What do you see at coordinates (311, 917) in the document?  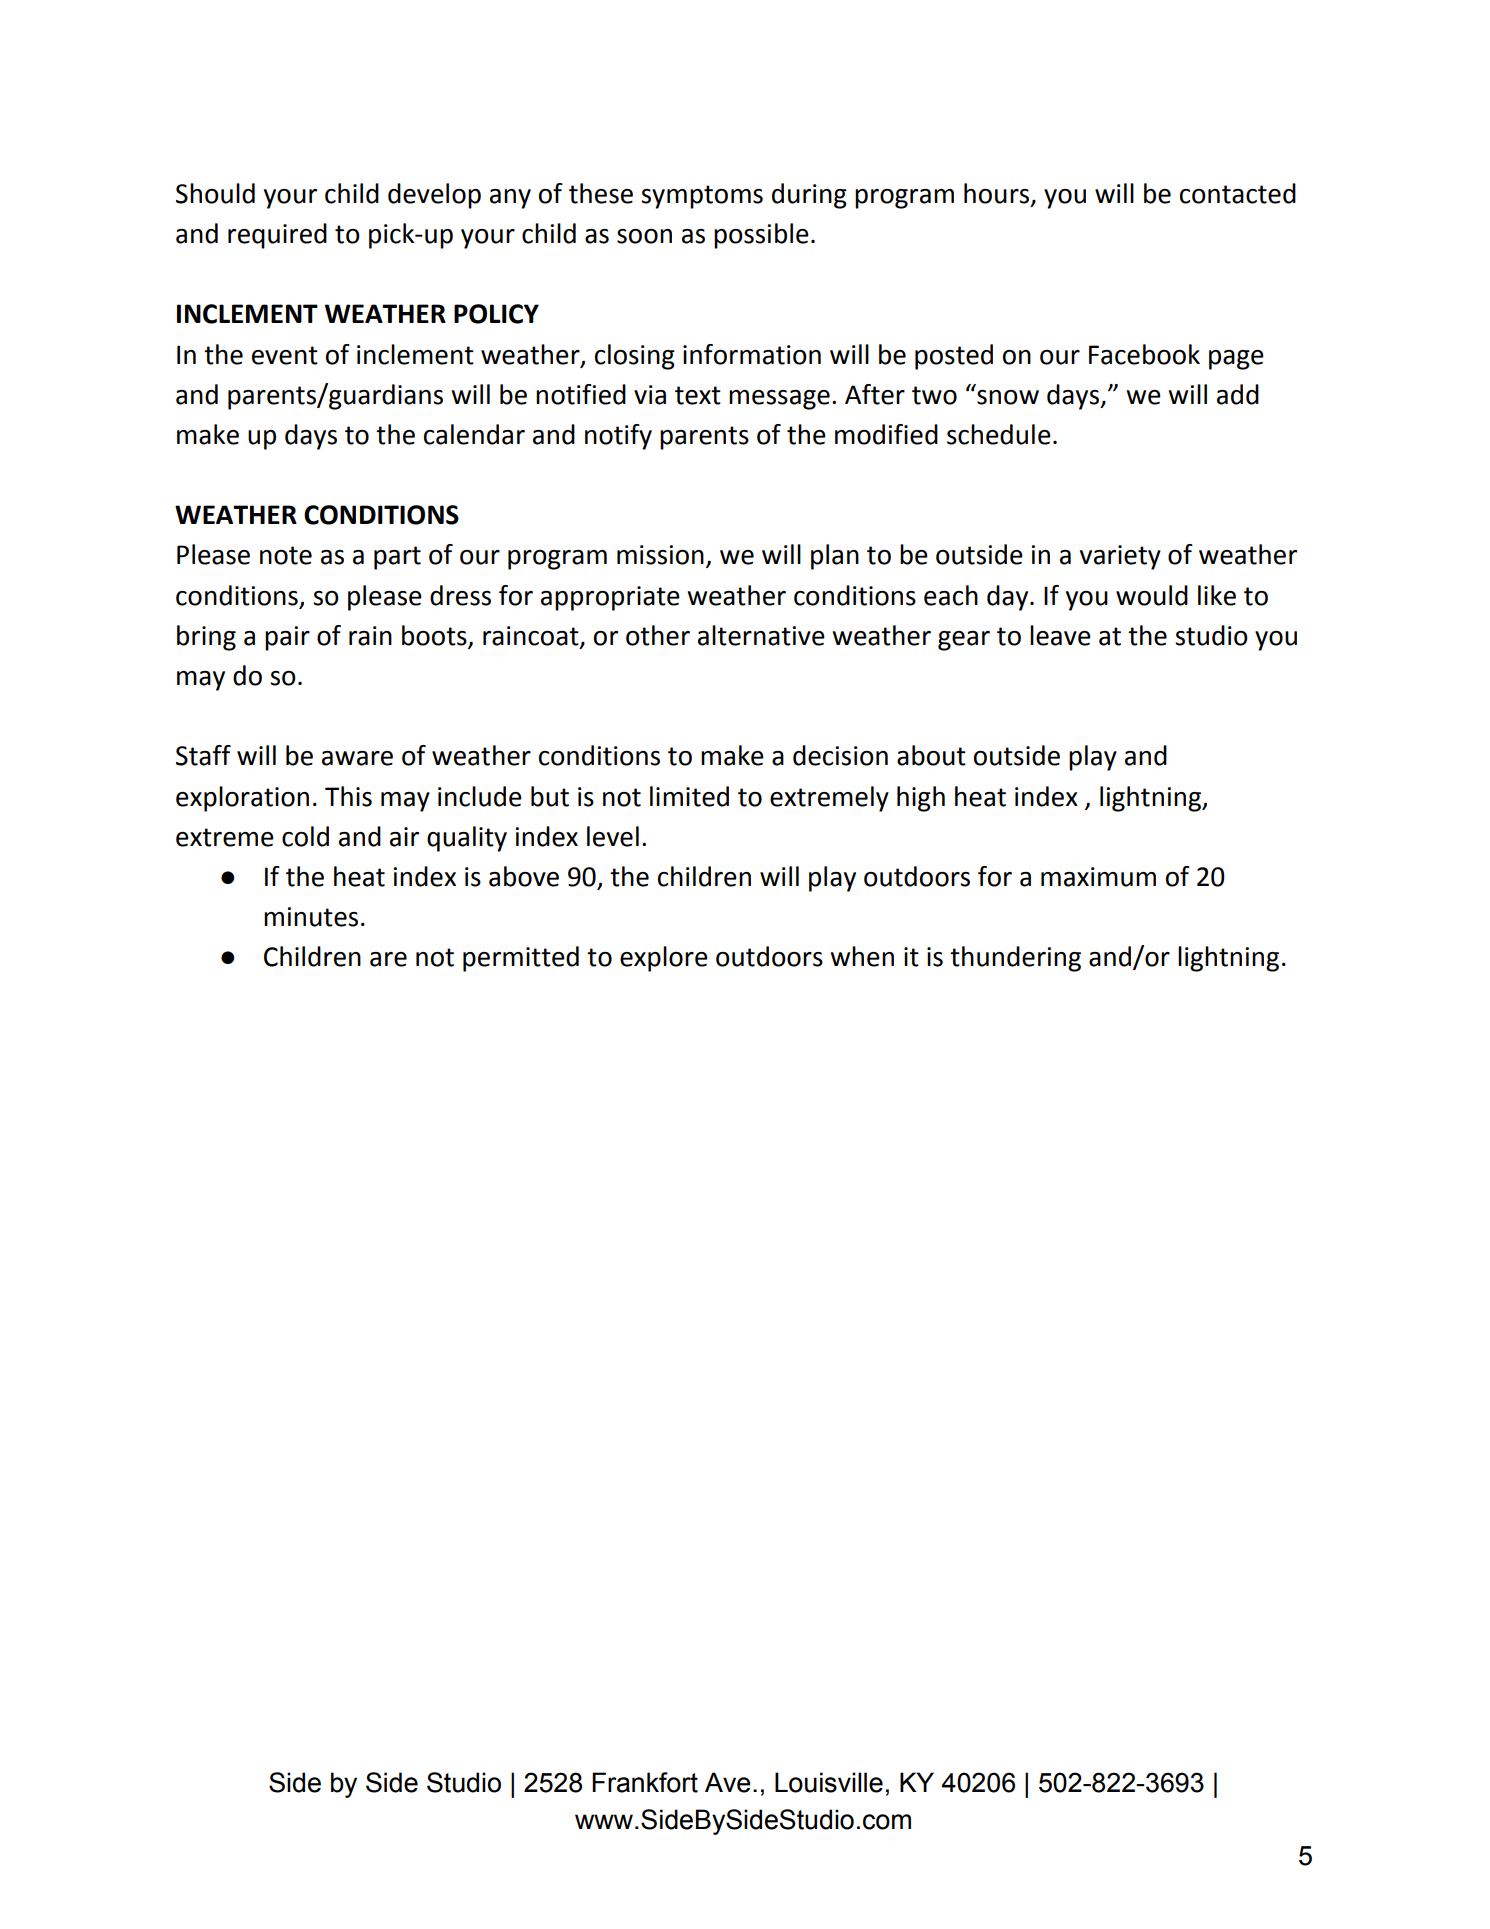 I see `minutes` at bounding box center [311, 917].
